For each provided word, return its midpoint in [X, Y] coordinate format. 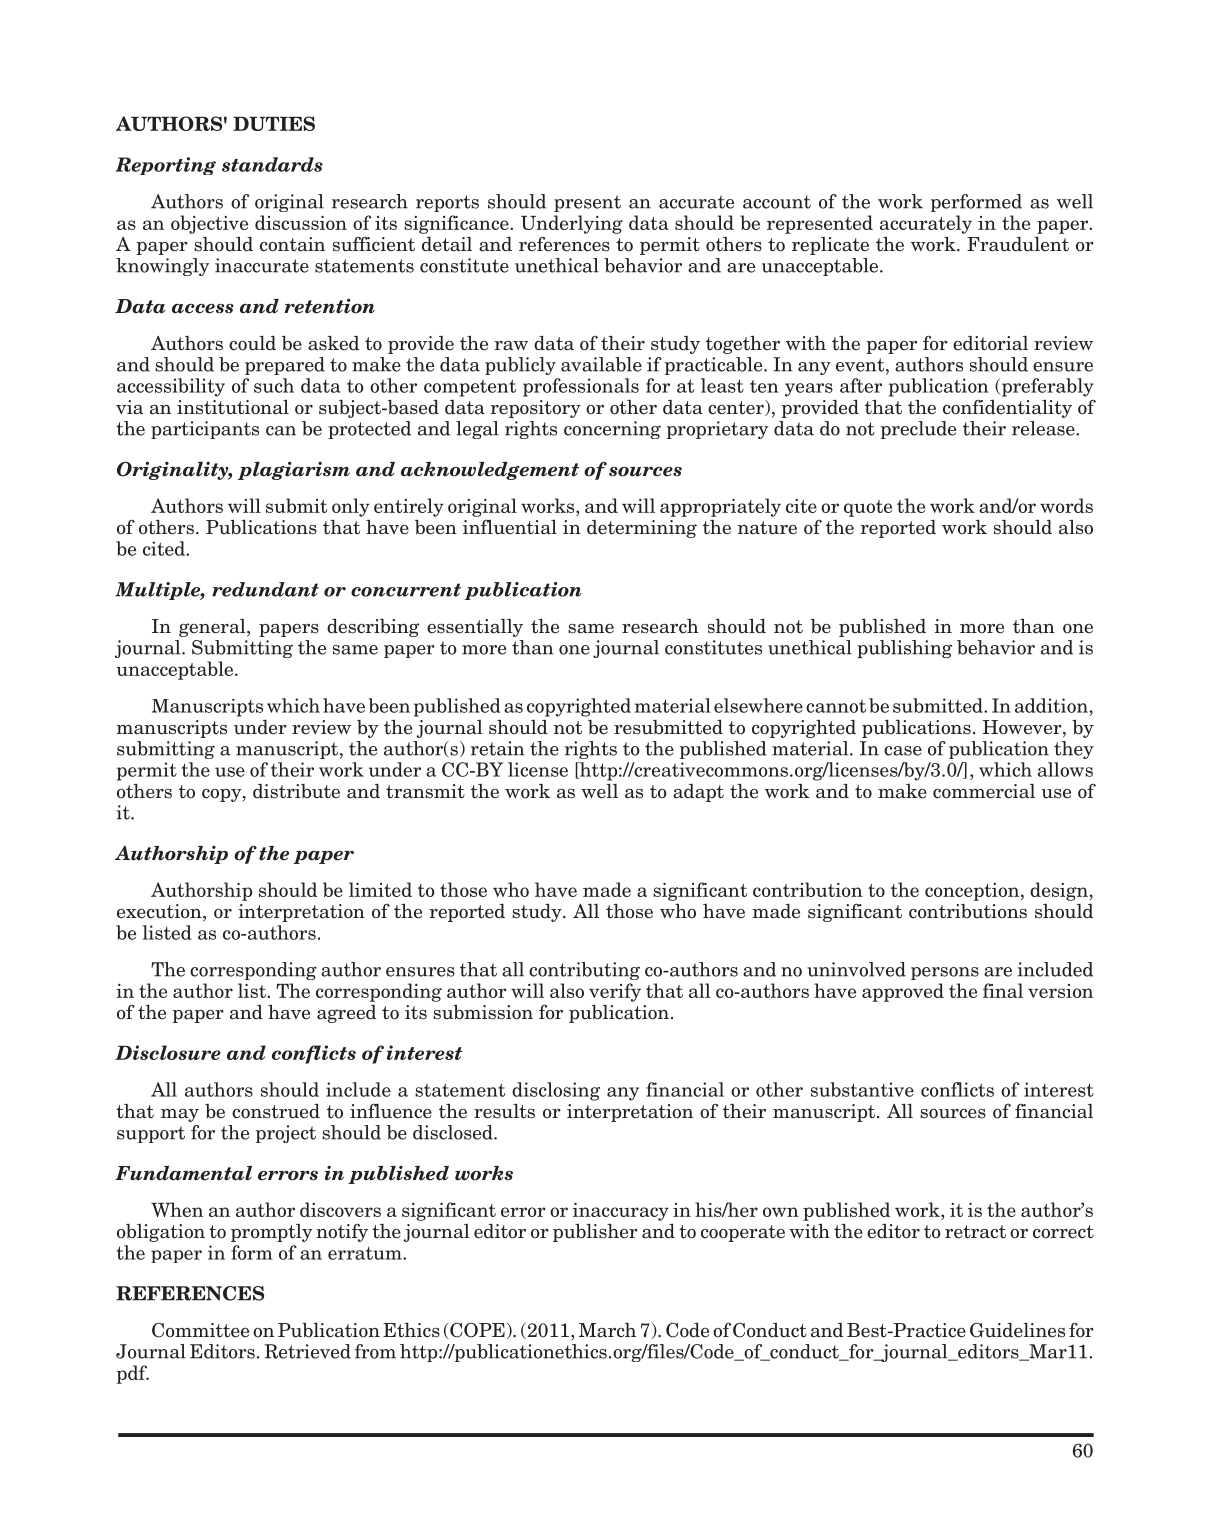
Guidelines [1017, 1330]
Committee [200, 1330]
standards [272, 164]
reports [447, 203]
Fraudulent [1018, 242]
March [607, 1330]
